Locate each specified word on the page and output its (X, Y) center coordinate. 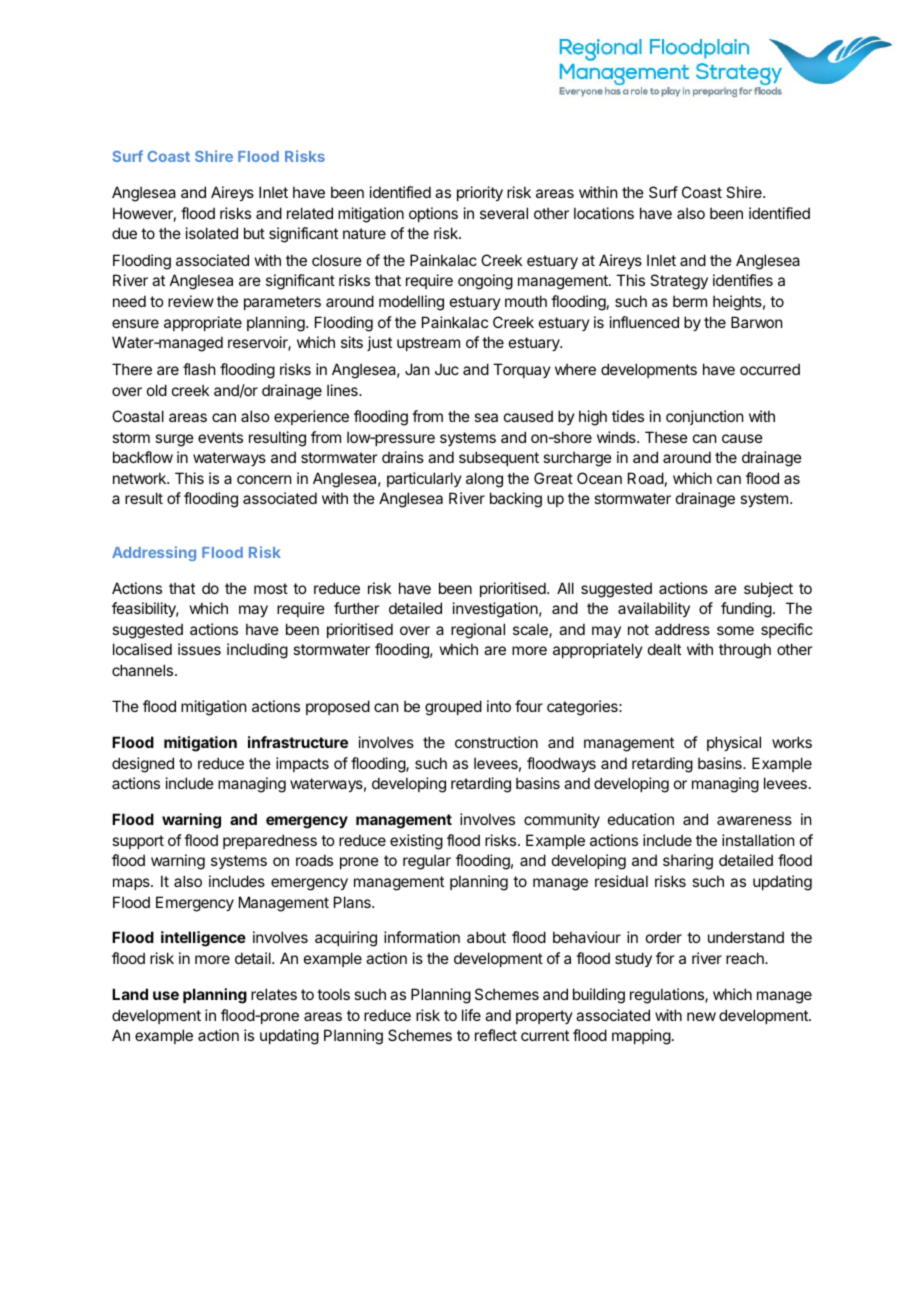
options (433, 214)
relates (274, 994)
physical (734, 743)
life (471, 1015)
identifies (743, 280)
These (666, 437)
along (484, 480)
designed (143, 765)
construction (496, 742)
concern (264, 479)
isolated (212, 233)
